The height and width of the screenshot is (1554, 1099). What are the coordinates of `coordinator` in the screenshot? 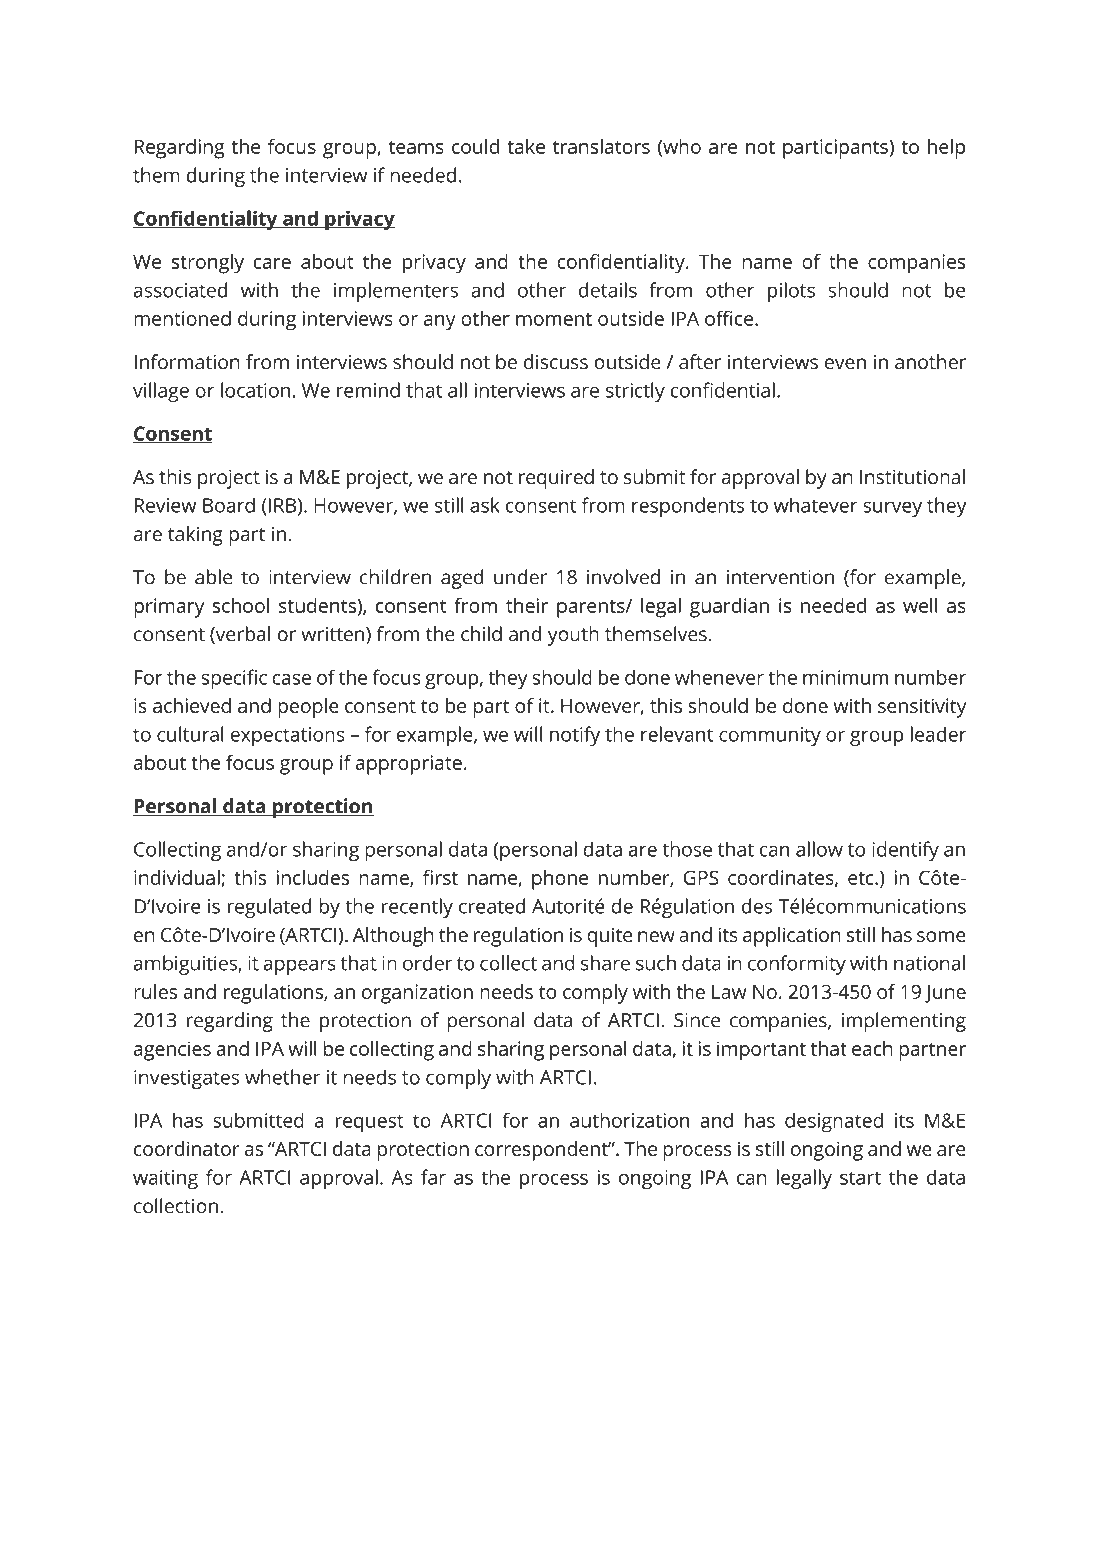 It's located at (187, 1148).
